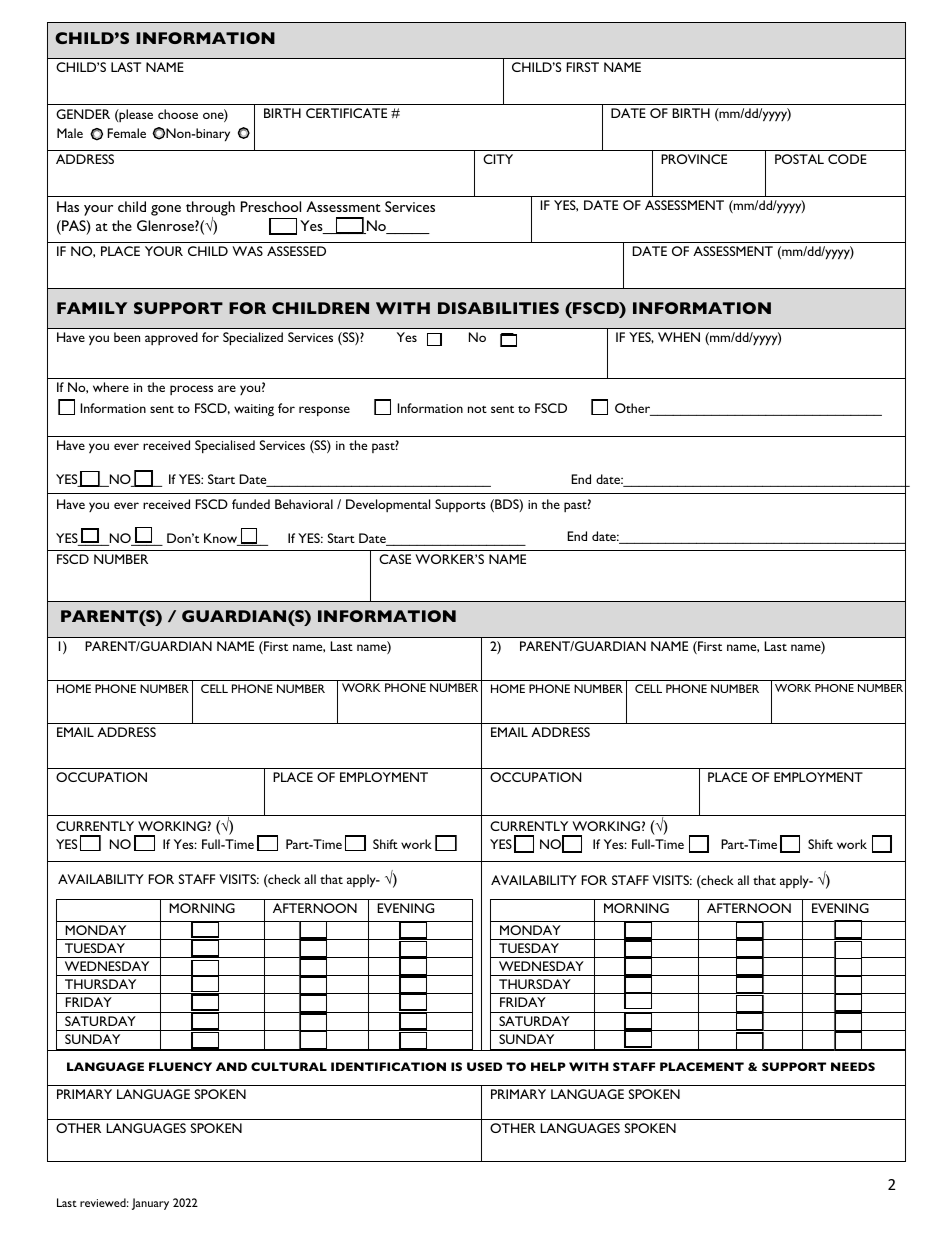  Describe the element at coordinates (251, 504) in the screenshot. I see `funded` at that location.
